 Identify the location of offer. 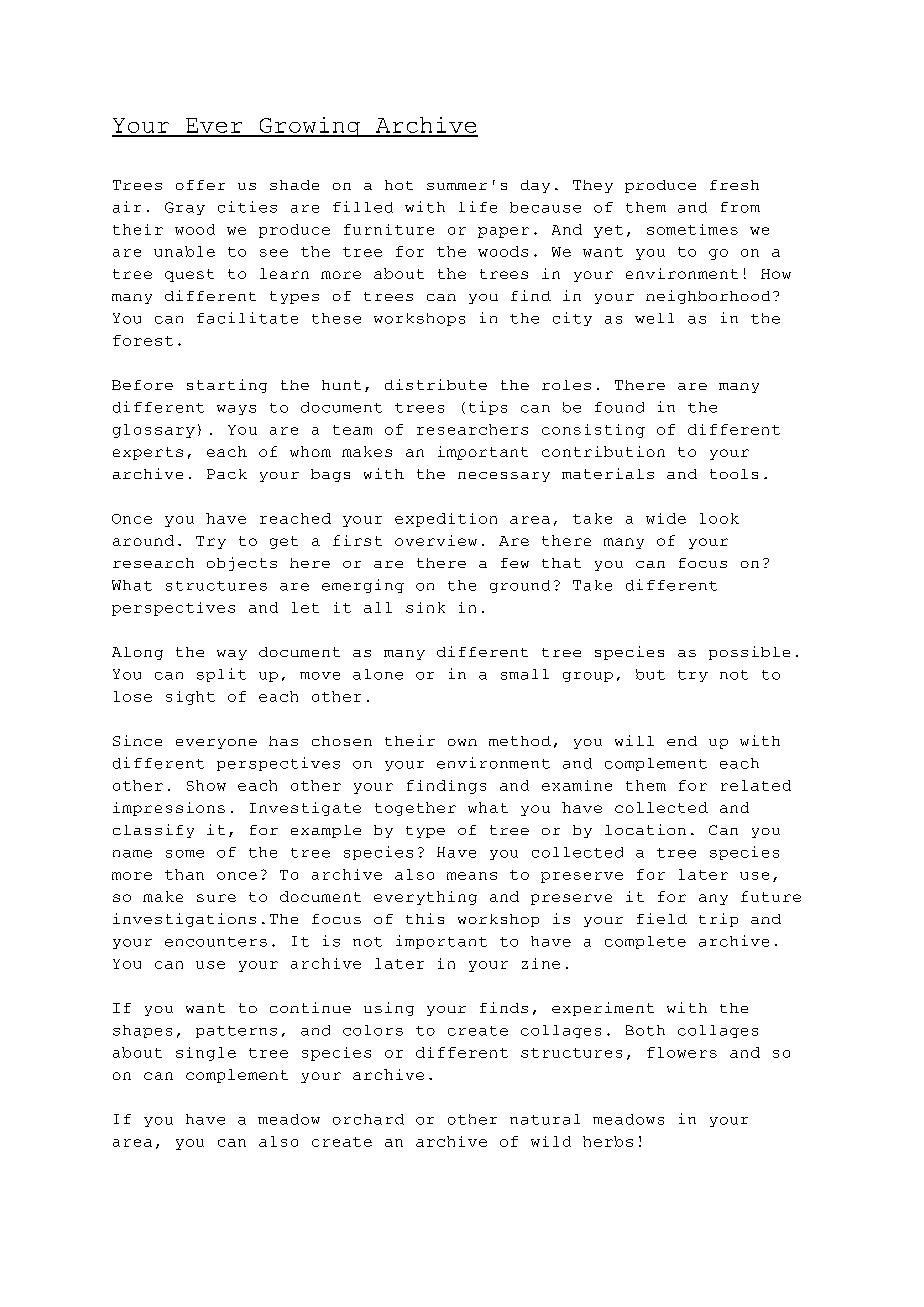
(200, 185).
